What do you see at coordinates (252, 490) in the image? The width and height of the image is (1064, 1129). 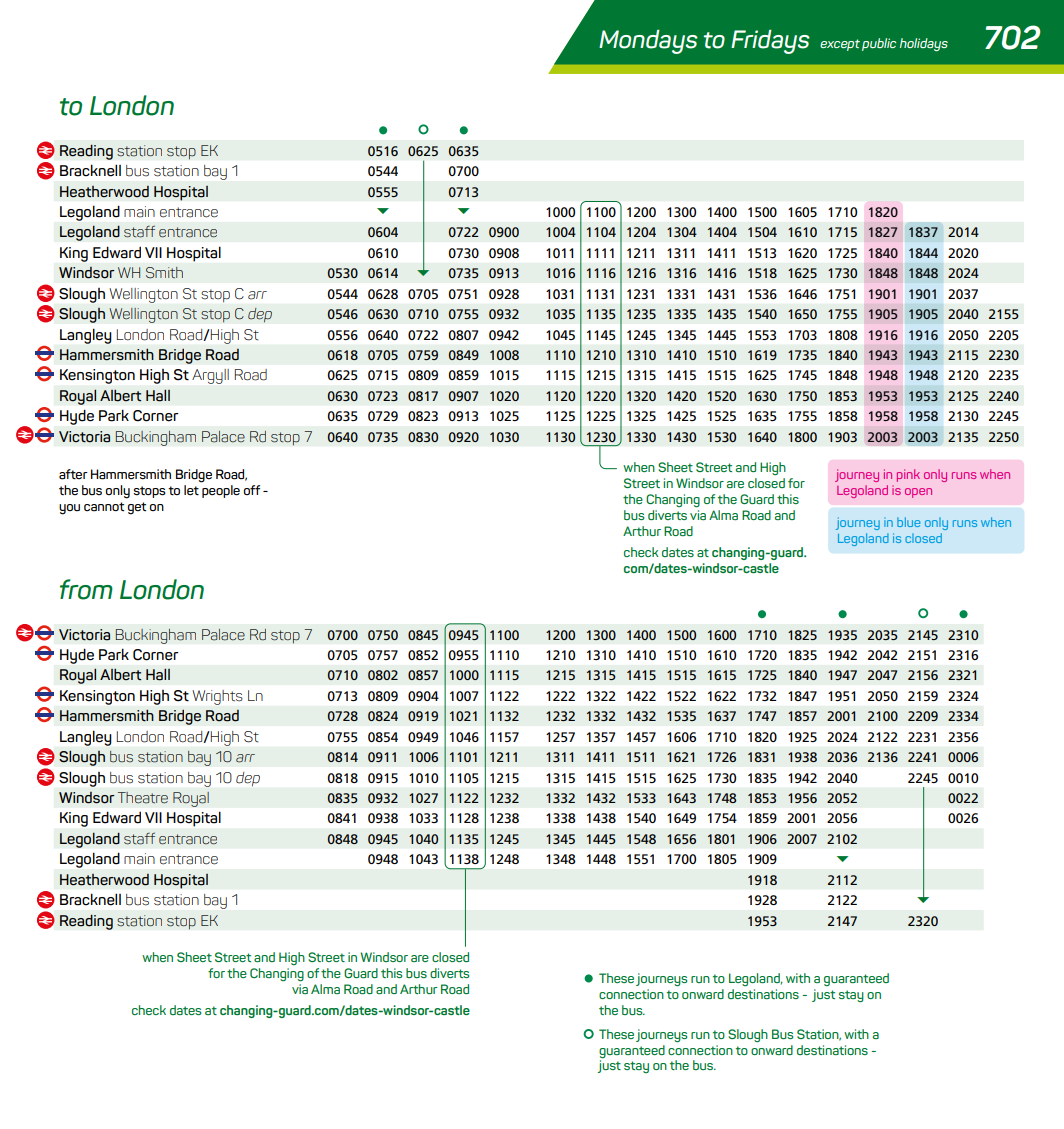 I see `off` at bounding box center [252, 490].
